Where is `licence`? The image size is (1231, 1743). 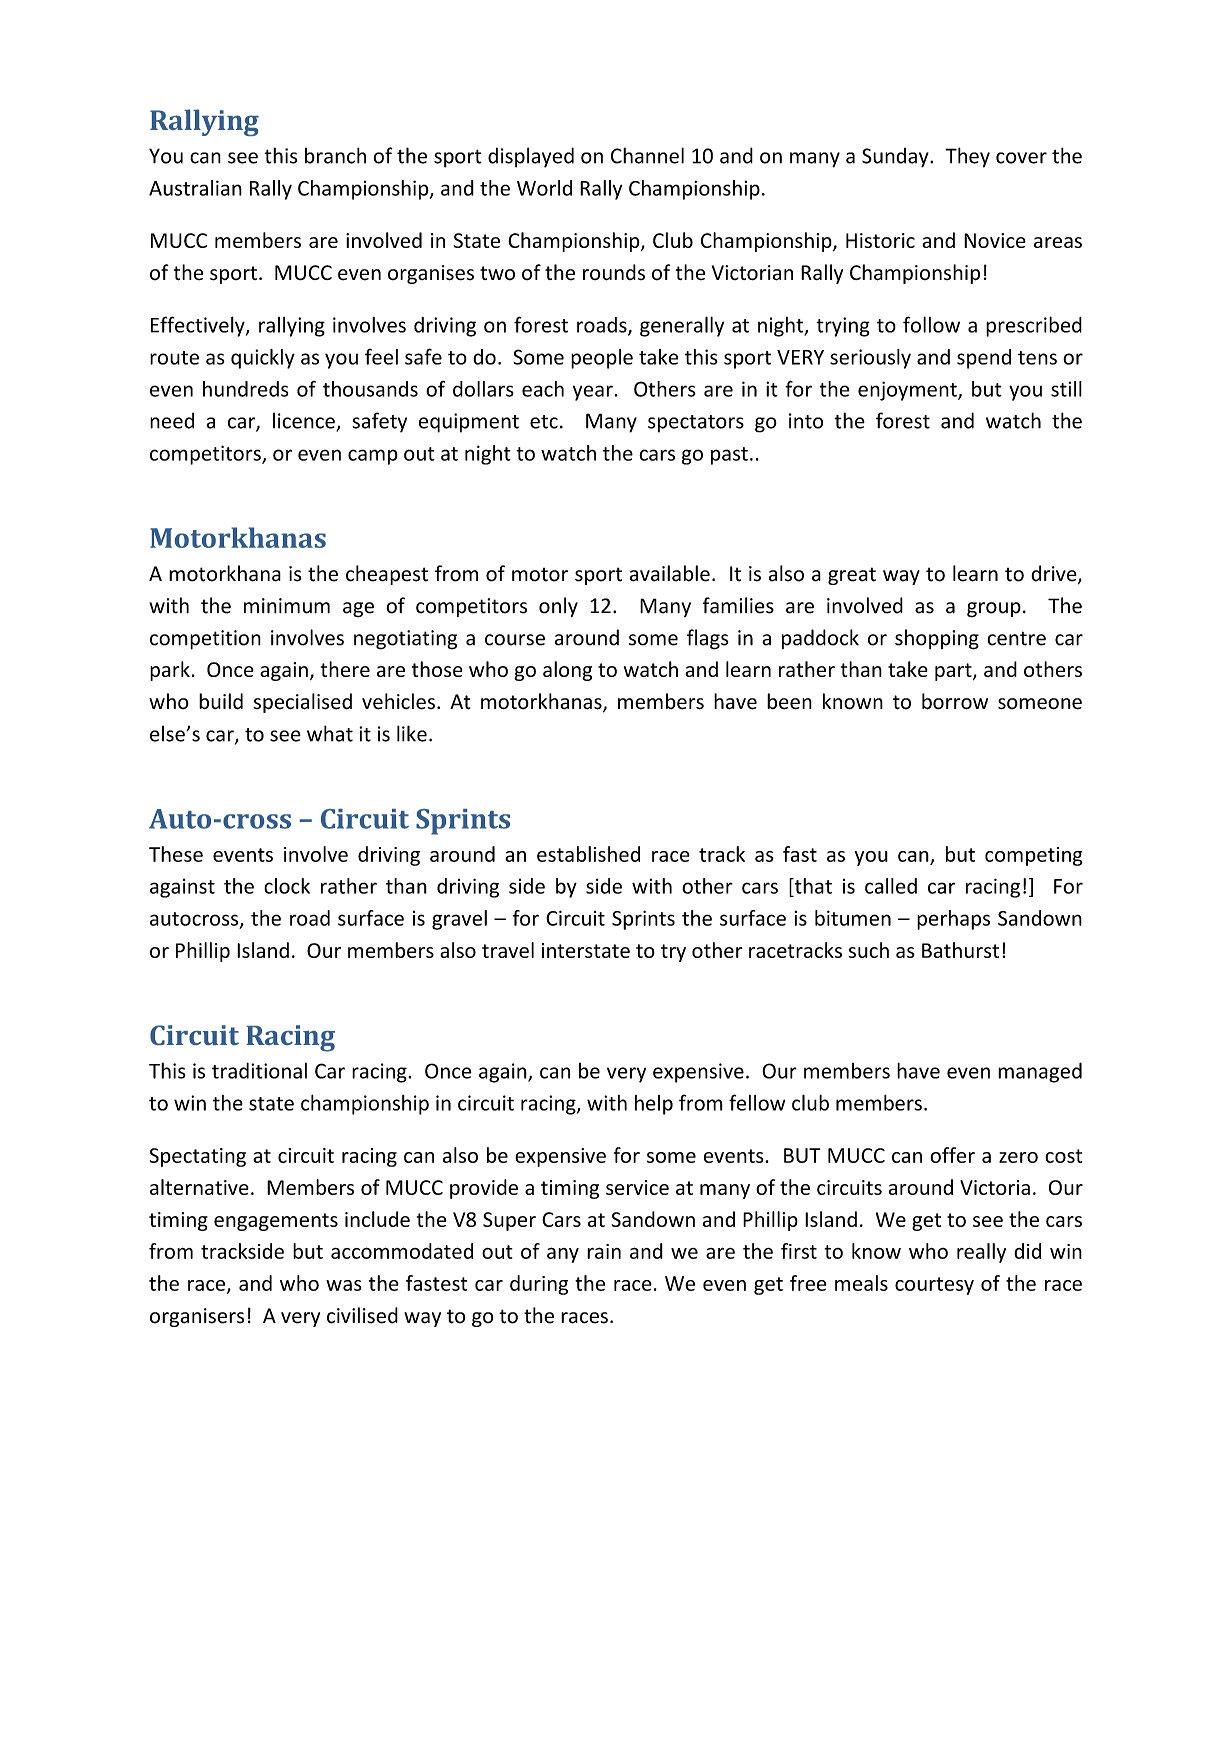 licence is located at coordinates (305, 422).
